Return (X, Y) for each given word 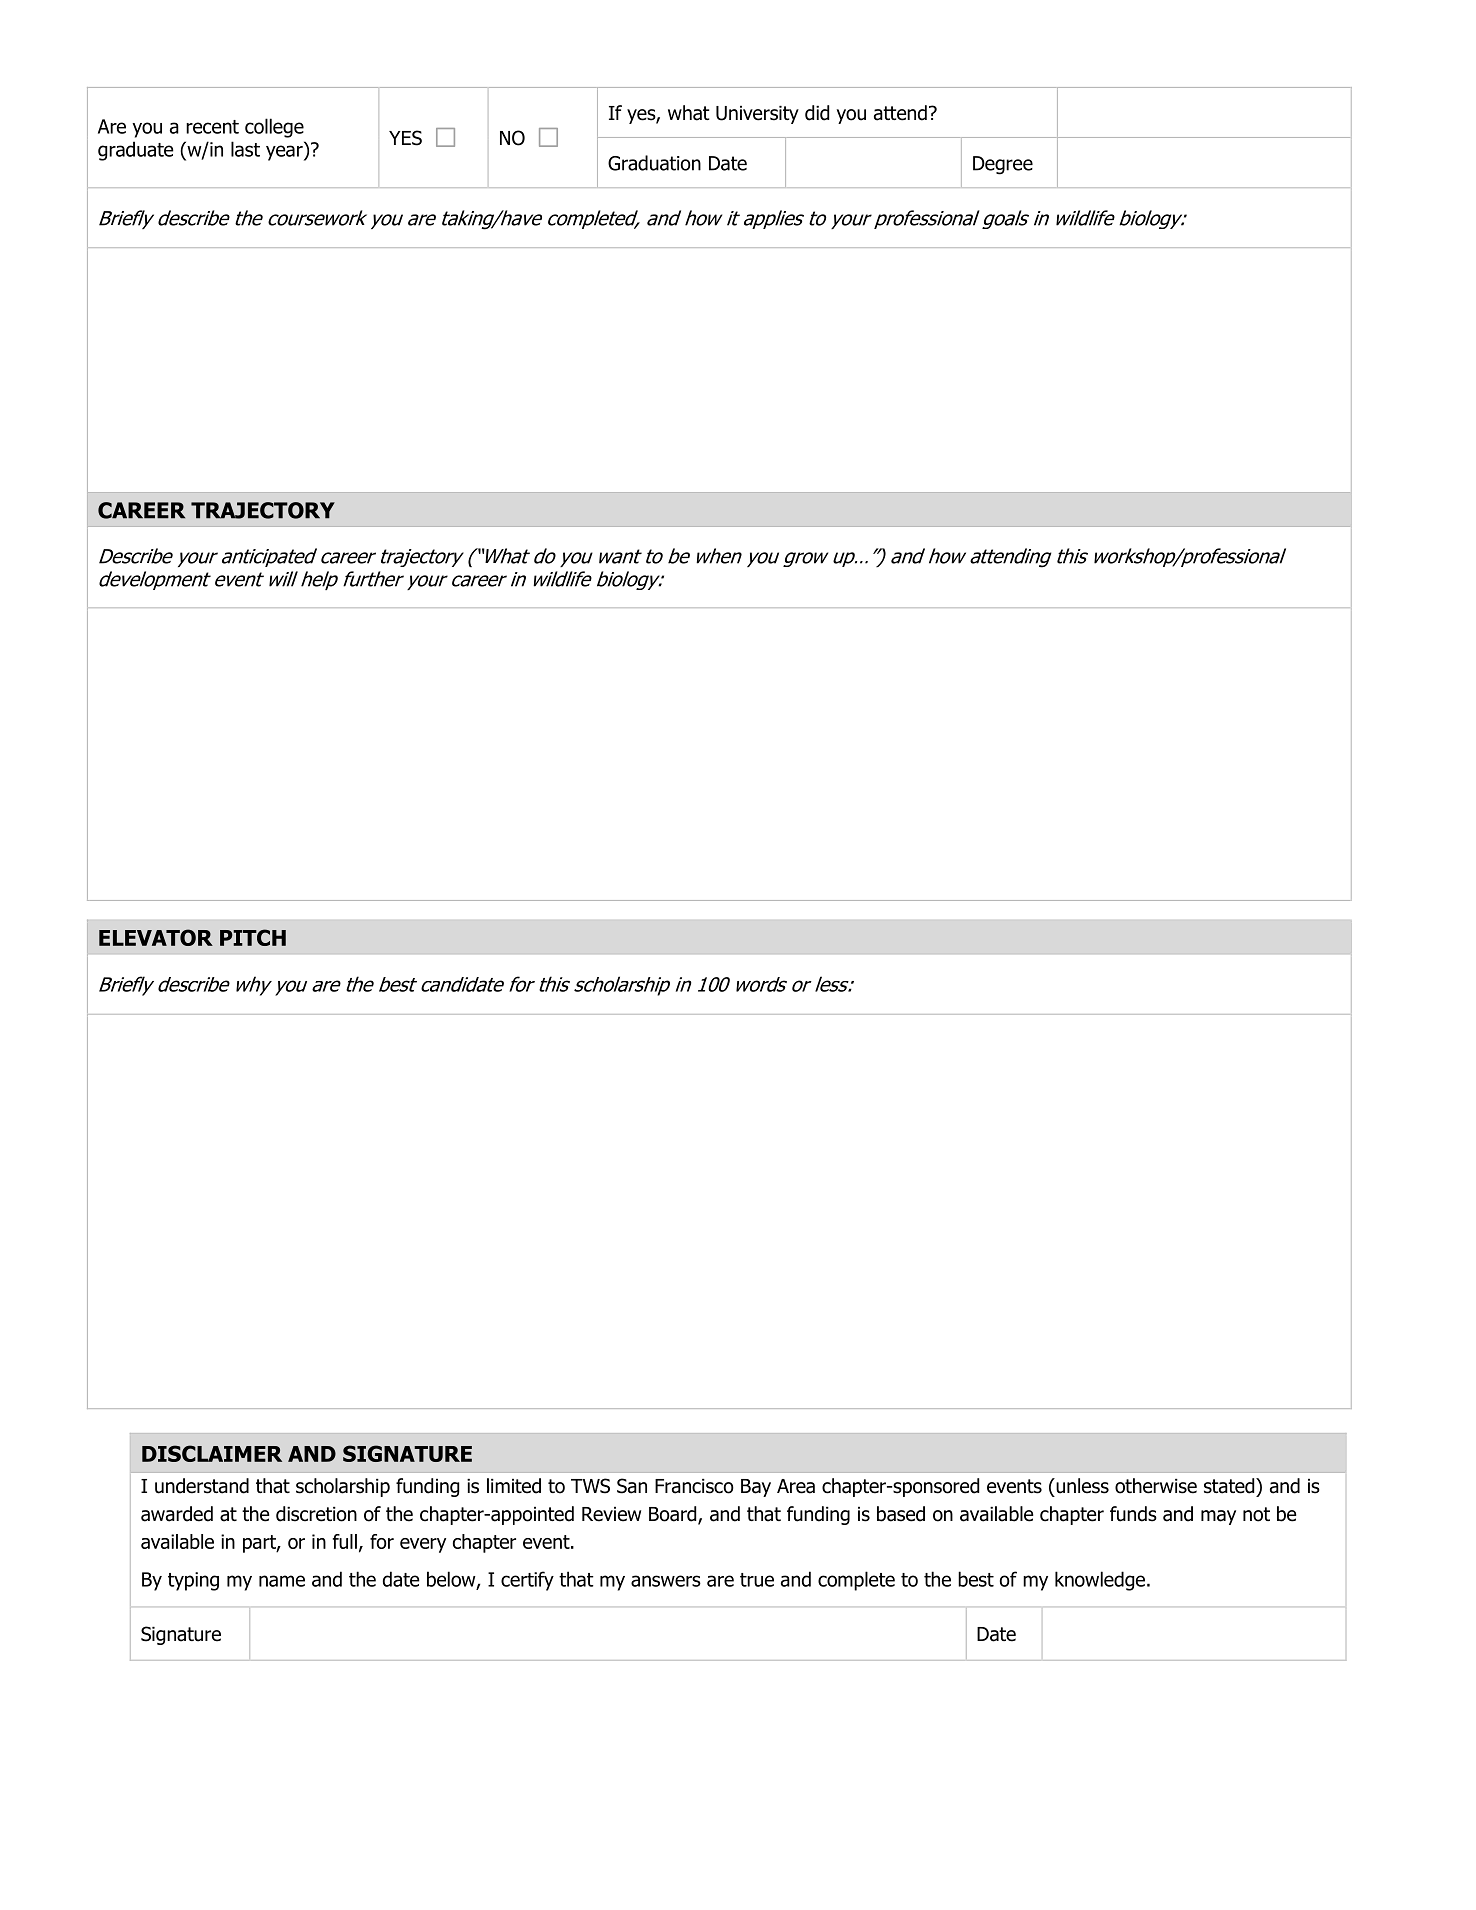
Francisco (694, 1486)
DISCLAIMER (212, 1453)
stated (1230, 1486)
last (245, 149)
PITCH (253, 937)
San (632, 1486)
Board (674, 1515)
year (285, 153)
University (757, 115)
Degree (1003, 165)
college (274, 128)
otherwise (1156, 1486)
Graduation (654, 163)
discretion (316, 1514)
